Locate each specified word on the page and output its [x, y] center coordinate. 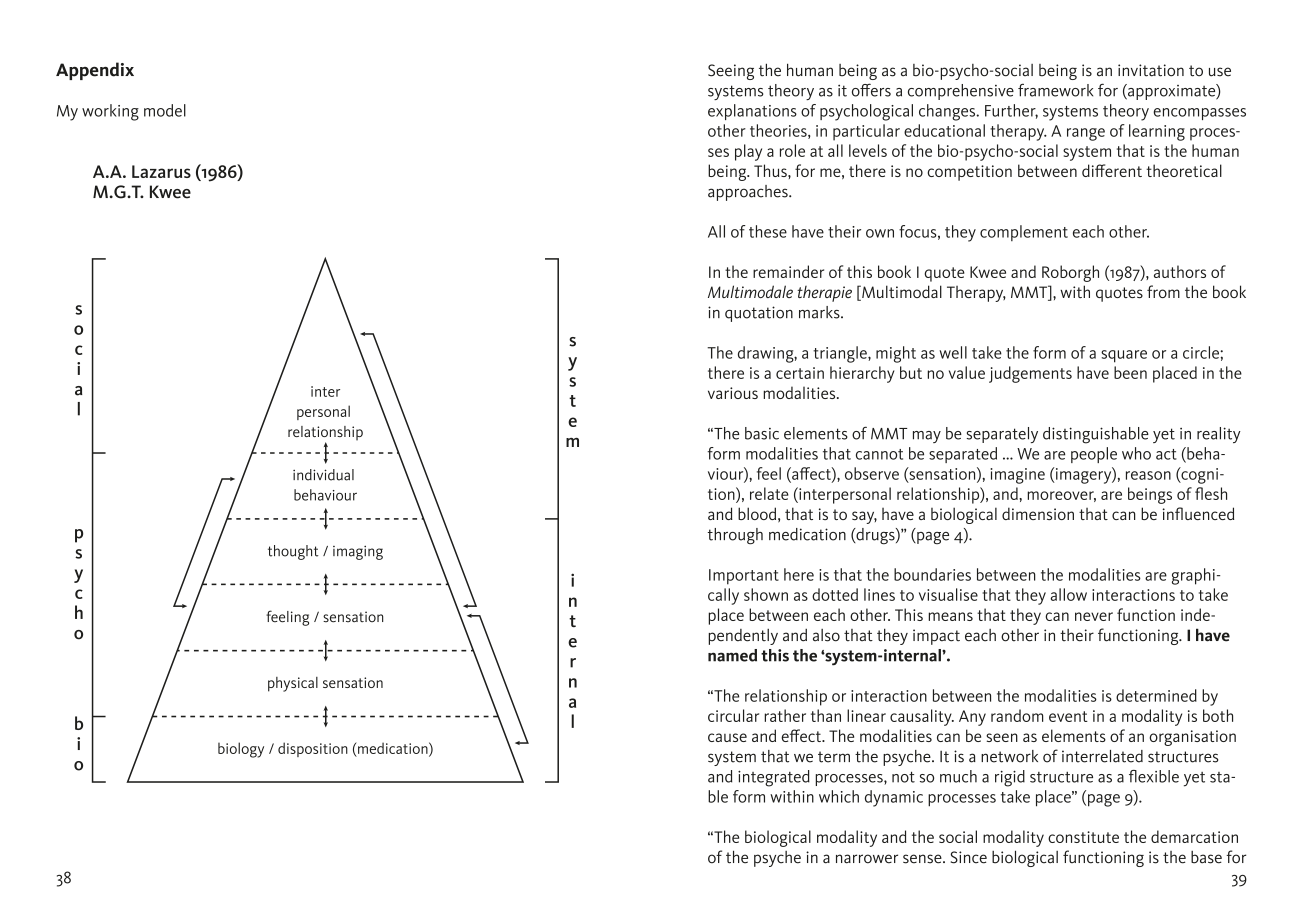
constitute [1083, 837]
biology [241, 750]
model [165, 110]
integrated [774, 778]
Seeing [731, 72]
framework [1055, 90]
